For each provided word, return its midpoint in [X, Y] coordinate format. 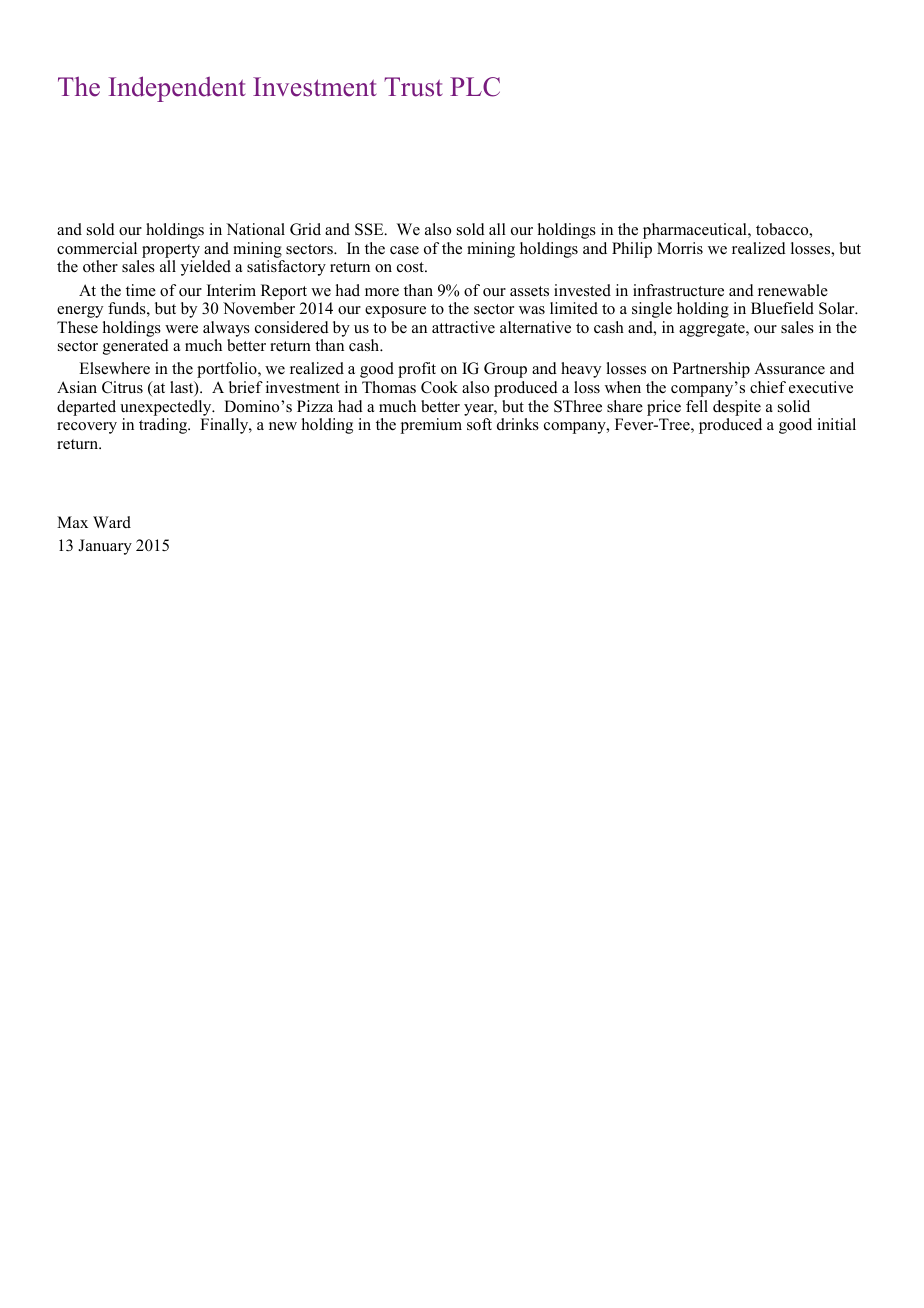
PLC [475, 87]
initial [836, 424]
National [255, 229]
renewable [793, 290]
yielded [206, 268]
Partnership [711, 370]
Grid [305, 229]
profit [417, 370]
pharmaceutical [696, 231]
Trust [413, 87]
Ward [112, 522]
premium [431, 426]
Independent [177, 89]
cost [411, 267]
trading [164, 426]
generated [136, 347]
